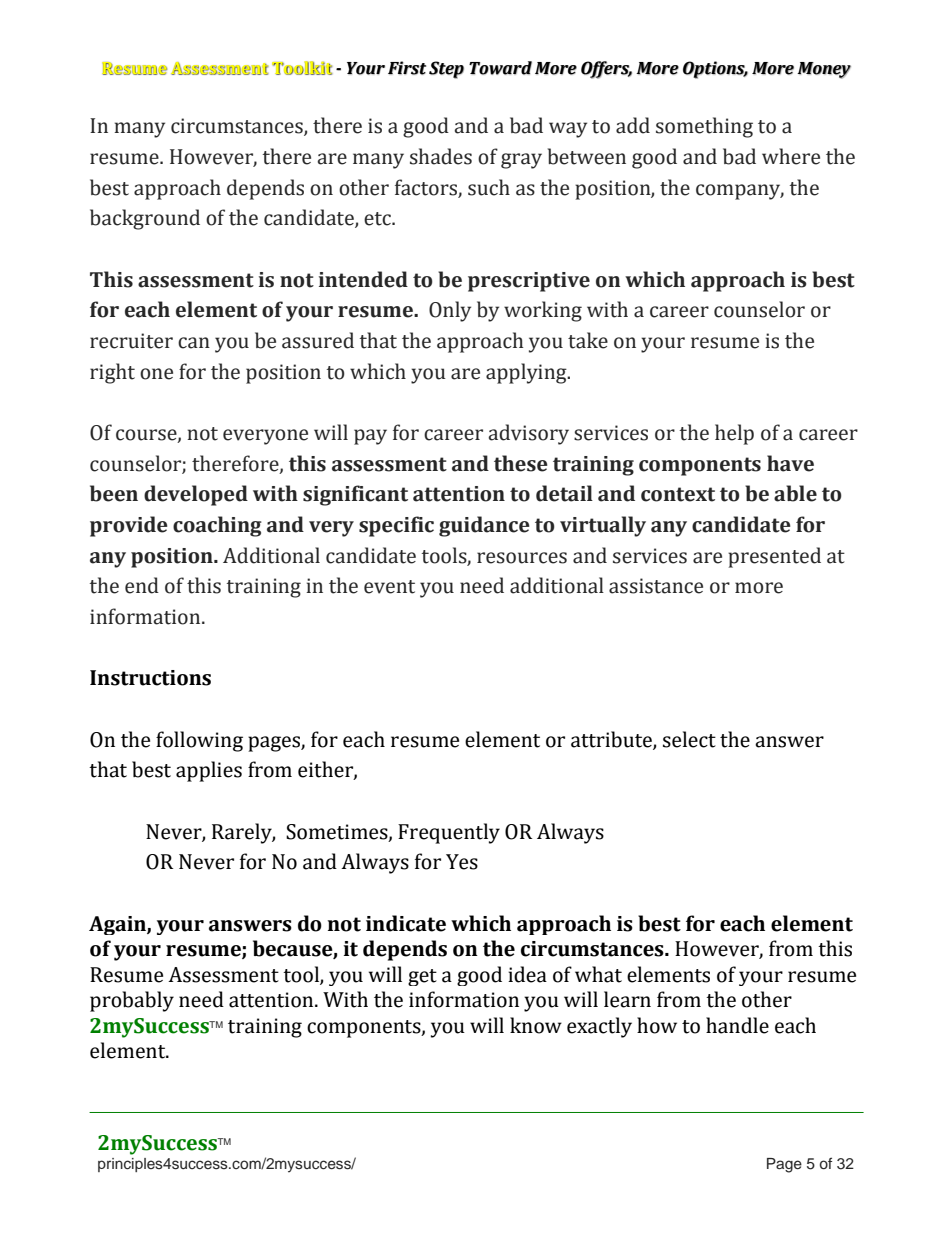 This screenshot has height=1233, width=952. What do you see at coordinates (145, 219) in the screenshot?
I see `background` at bounding box center [145, 219].
